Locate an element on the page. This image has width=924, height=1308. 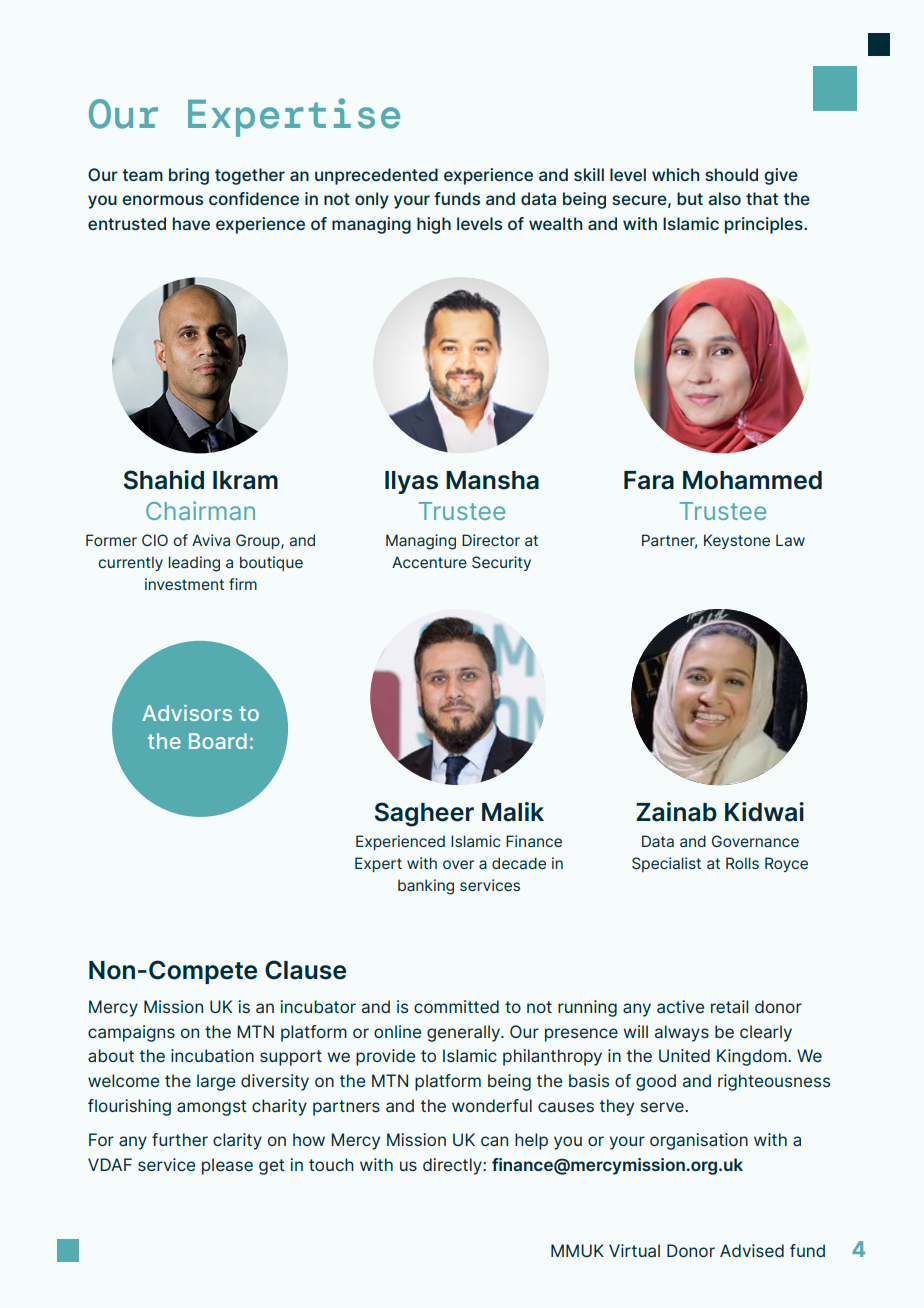
Clause is located at coordinates (305, 970).
